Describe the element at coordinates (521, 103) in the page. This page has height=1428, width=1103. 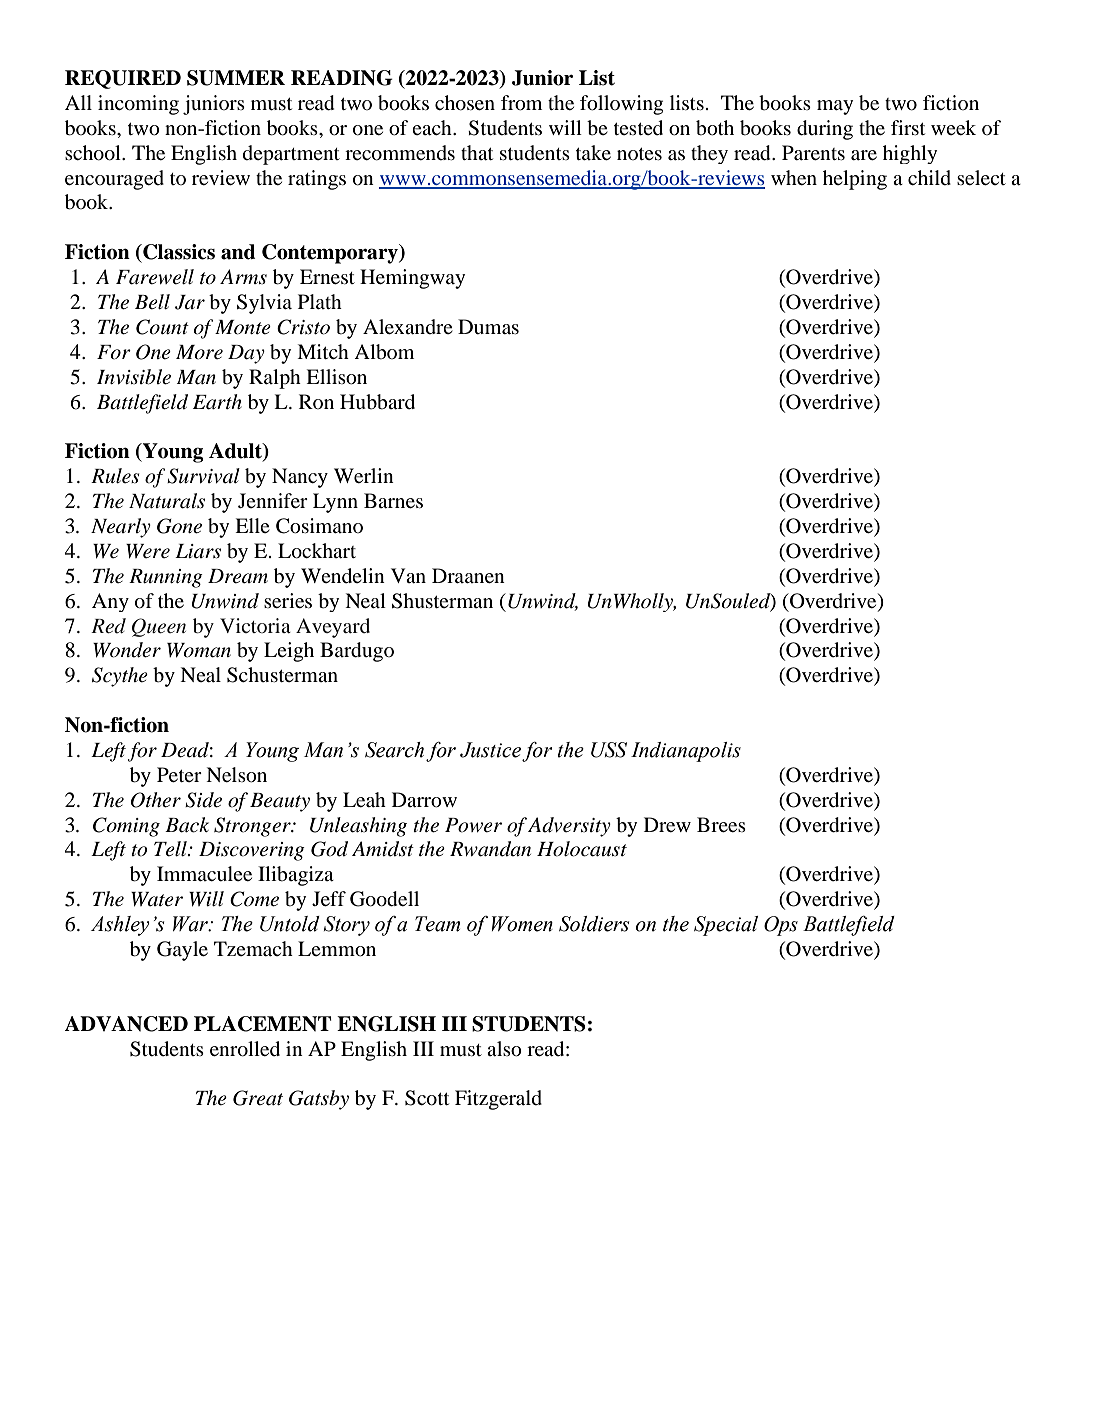
I see `from` at that location.
